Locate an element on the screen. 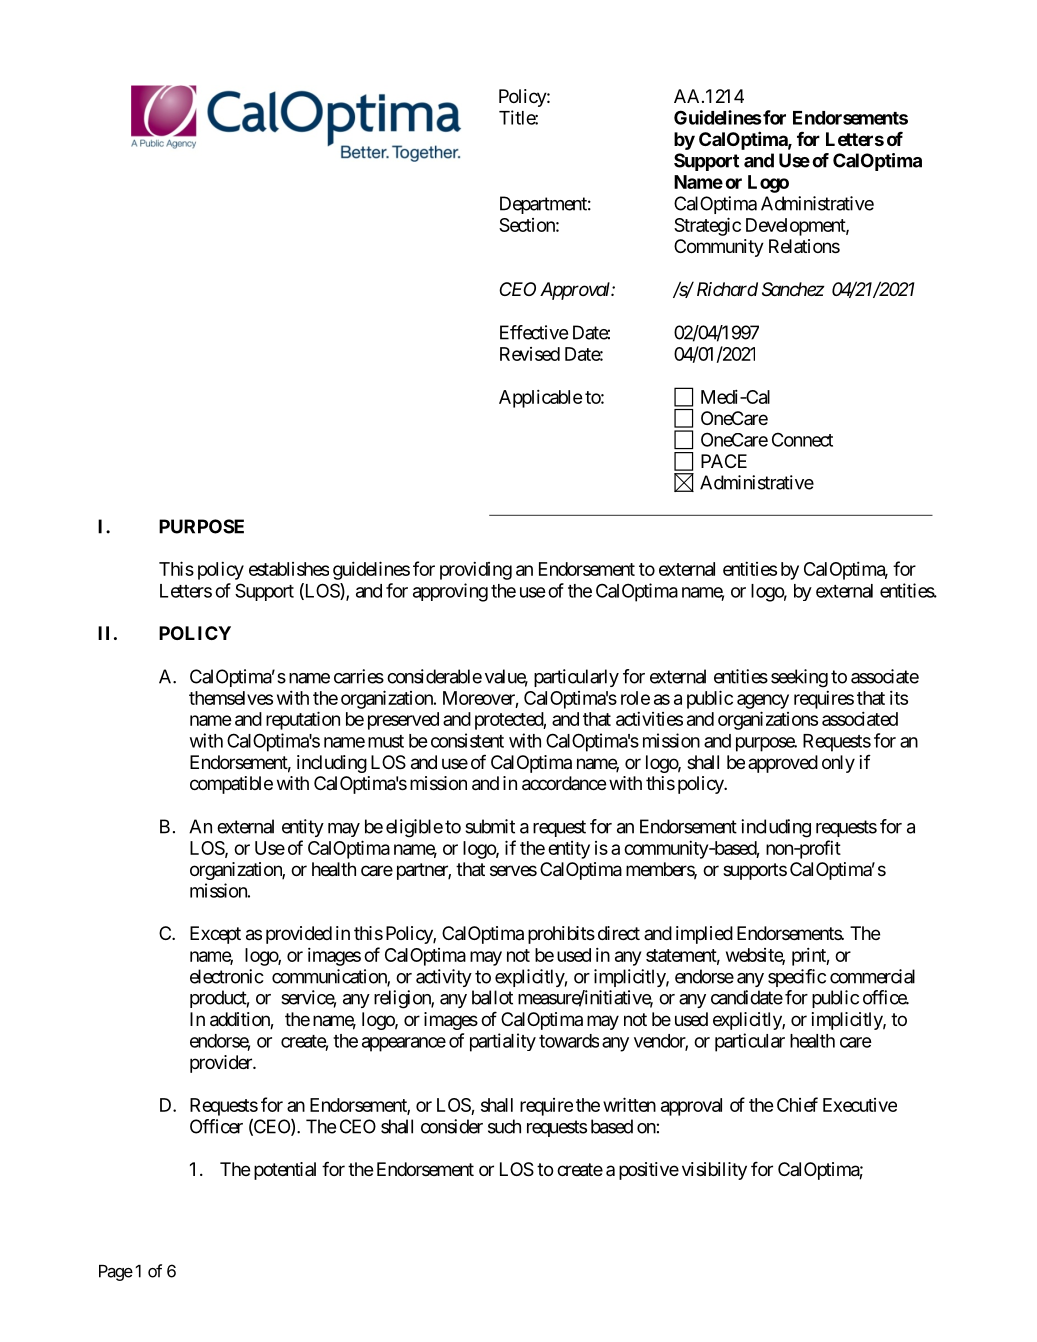  such is located at coordinates (504, 1126).
